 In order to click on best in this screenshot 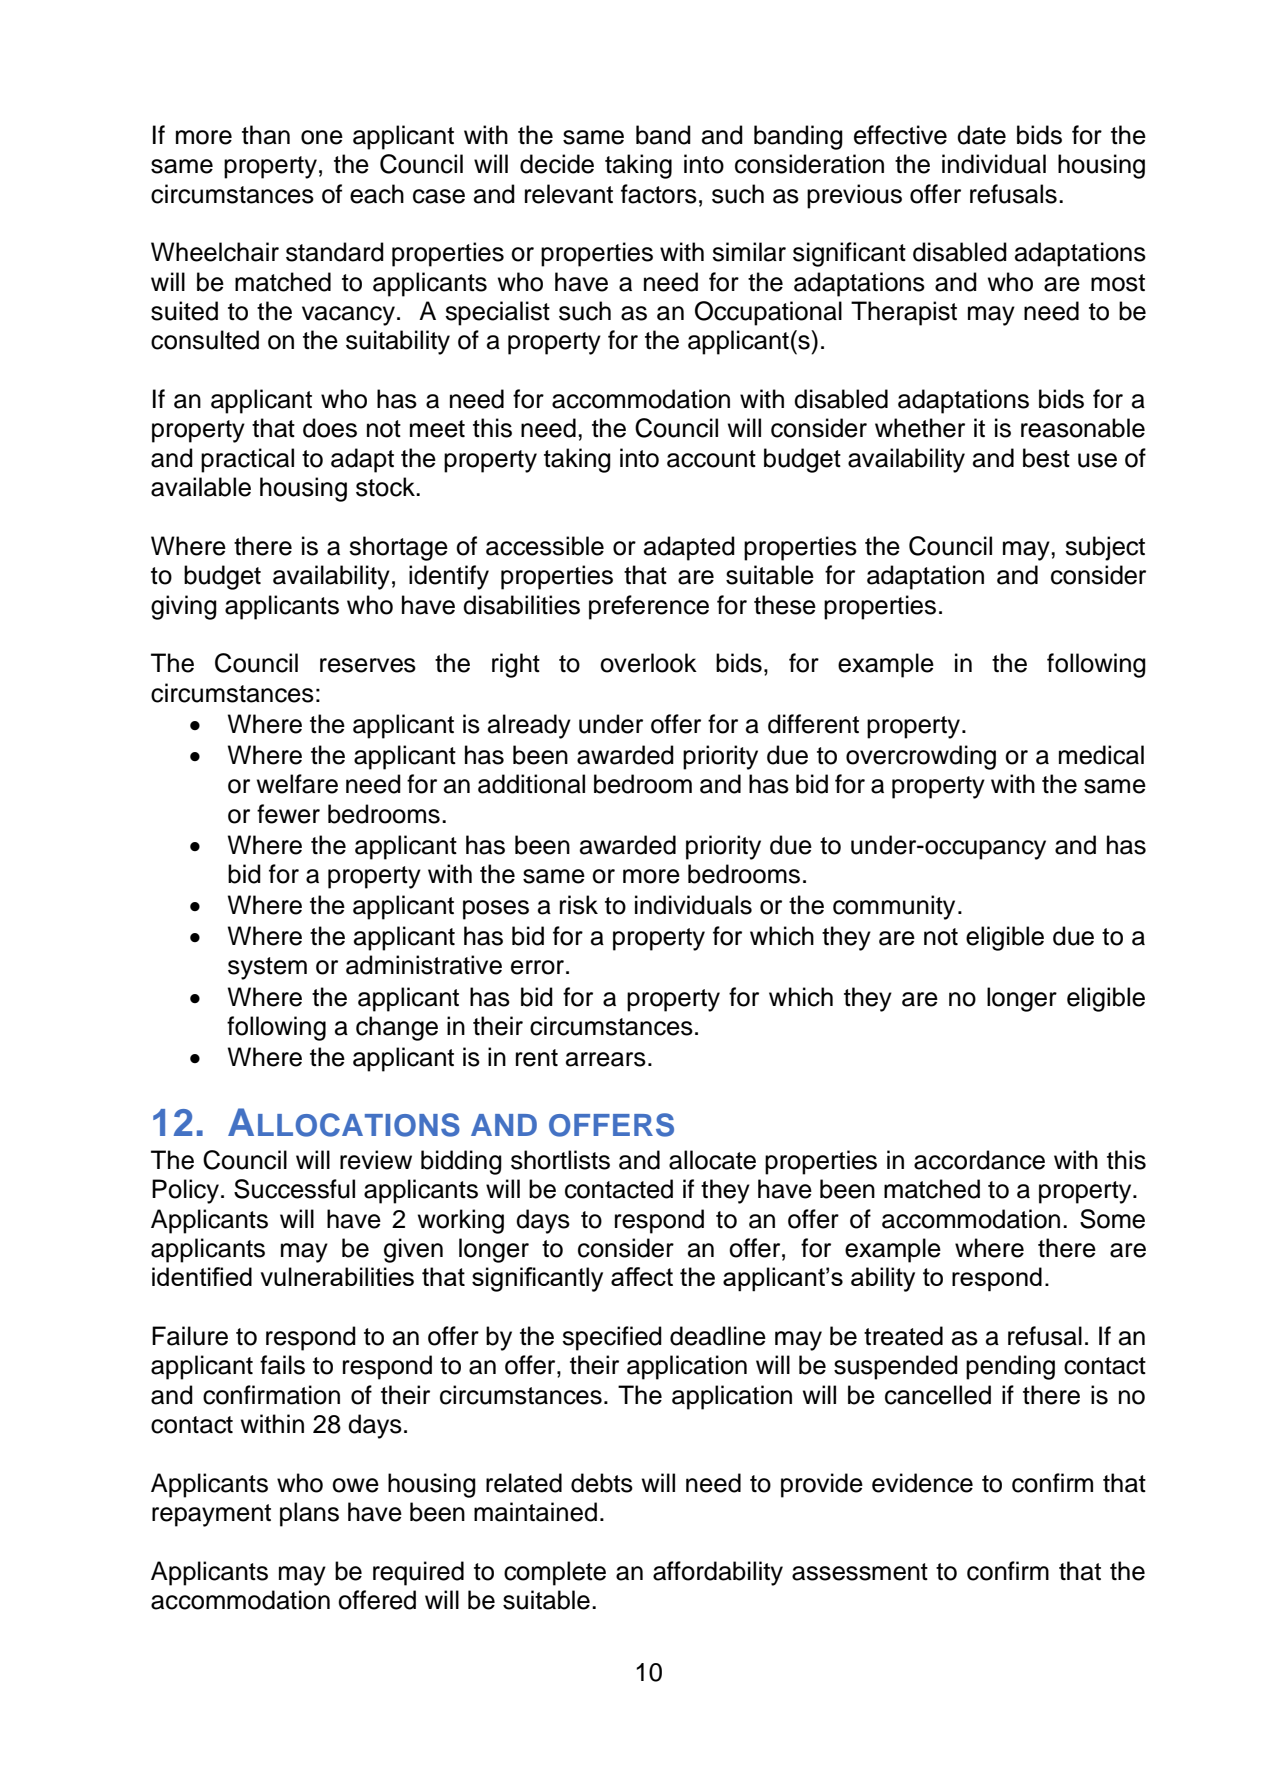, I will do `click(1046, 458)`.
